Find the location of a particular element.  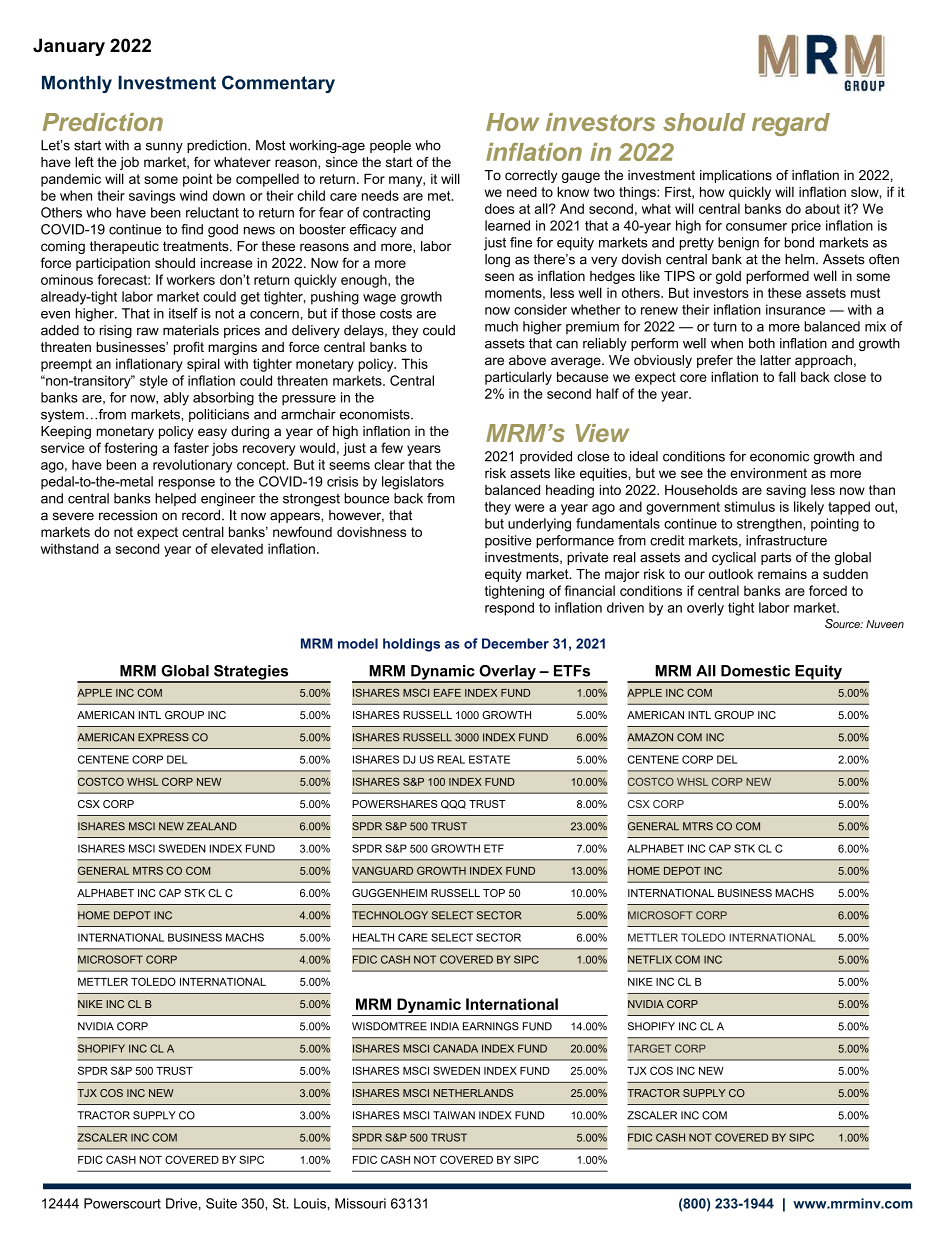

Suite is located at coordinates (221, 1203).
